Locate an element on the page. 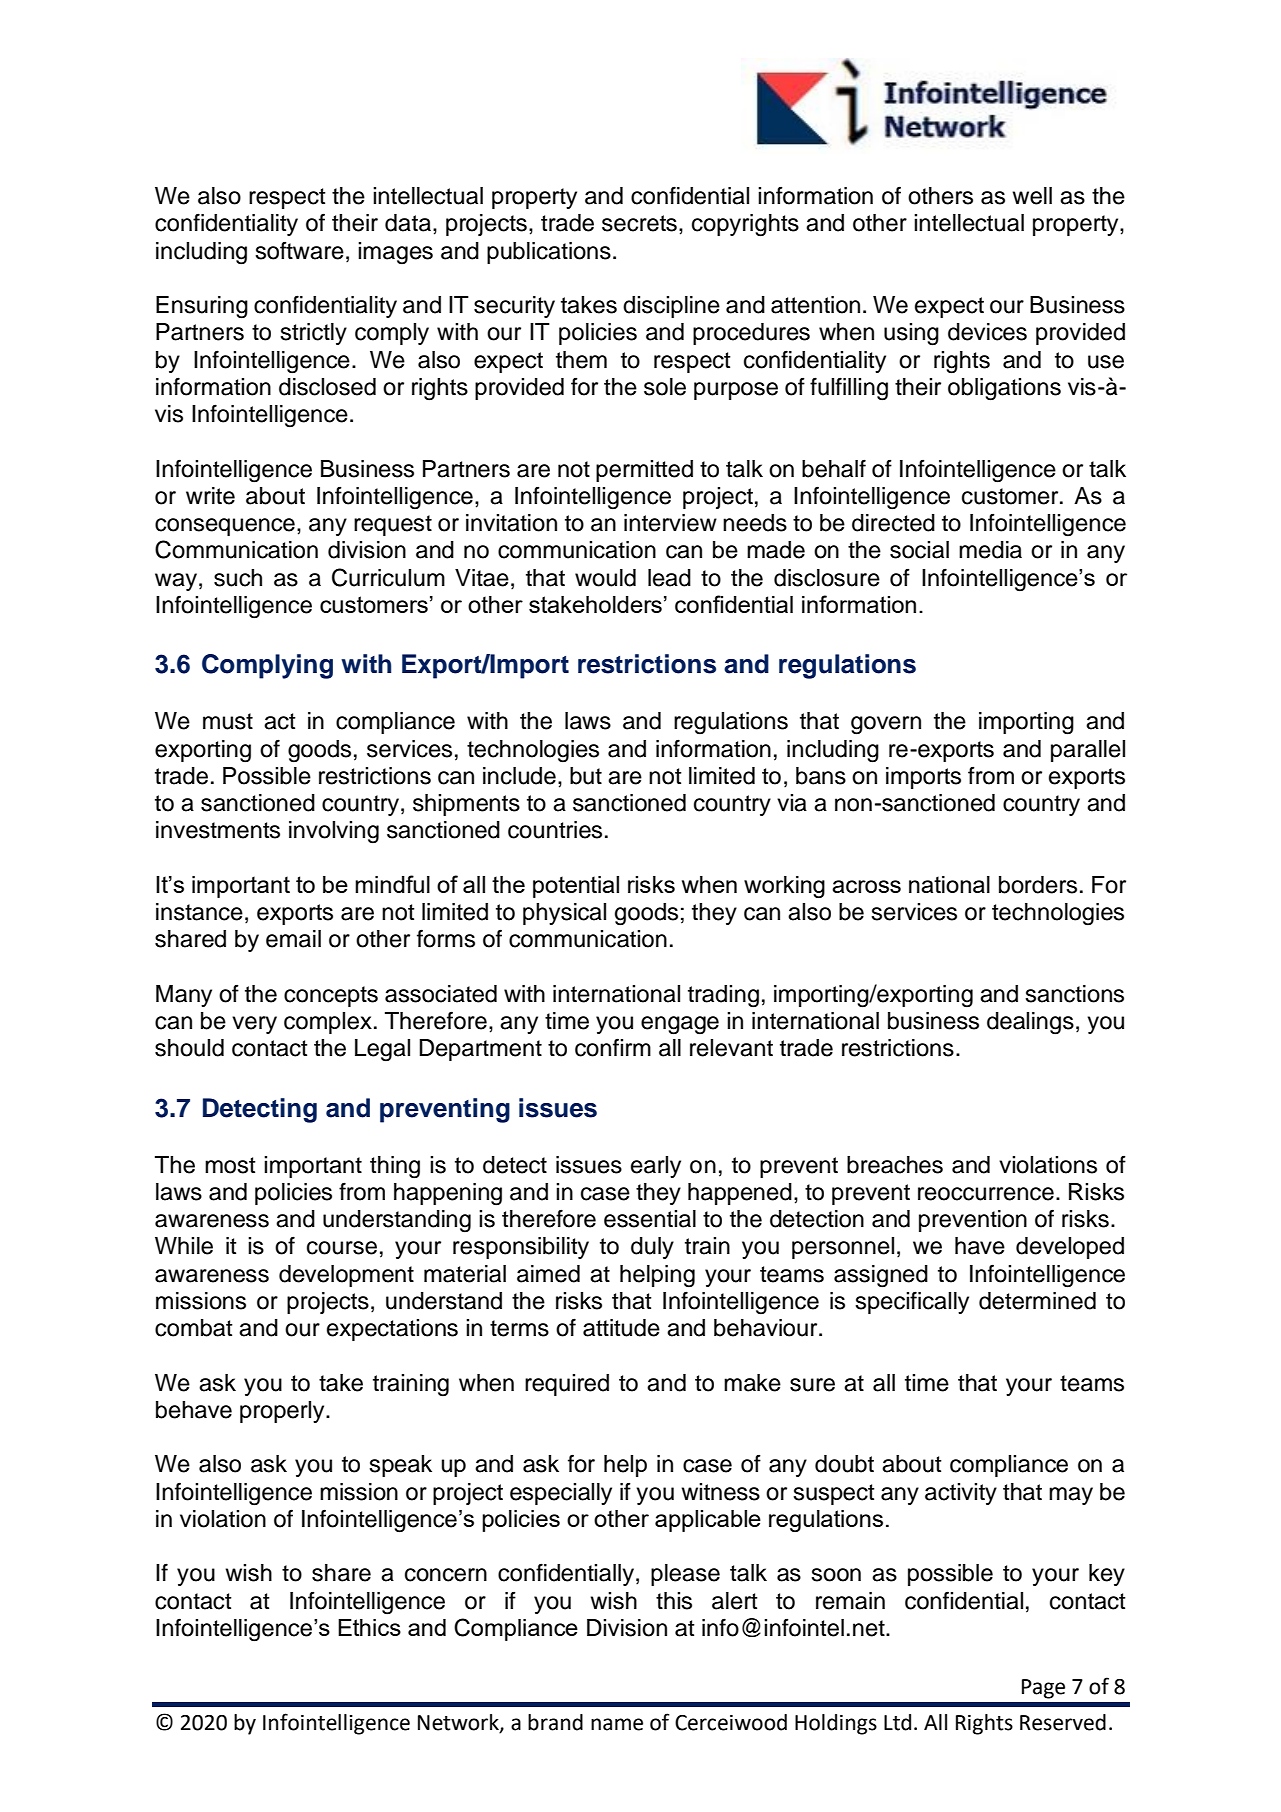 This page has height=1812, width=1281. most is located at coordinates (230, 1165).
